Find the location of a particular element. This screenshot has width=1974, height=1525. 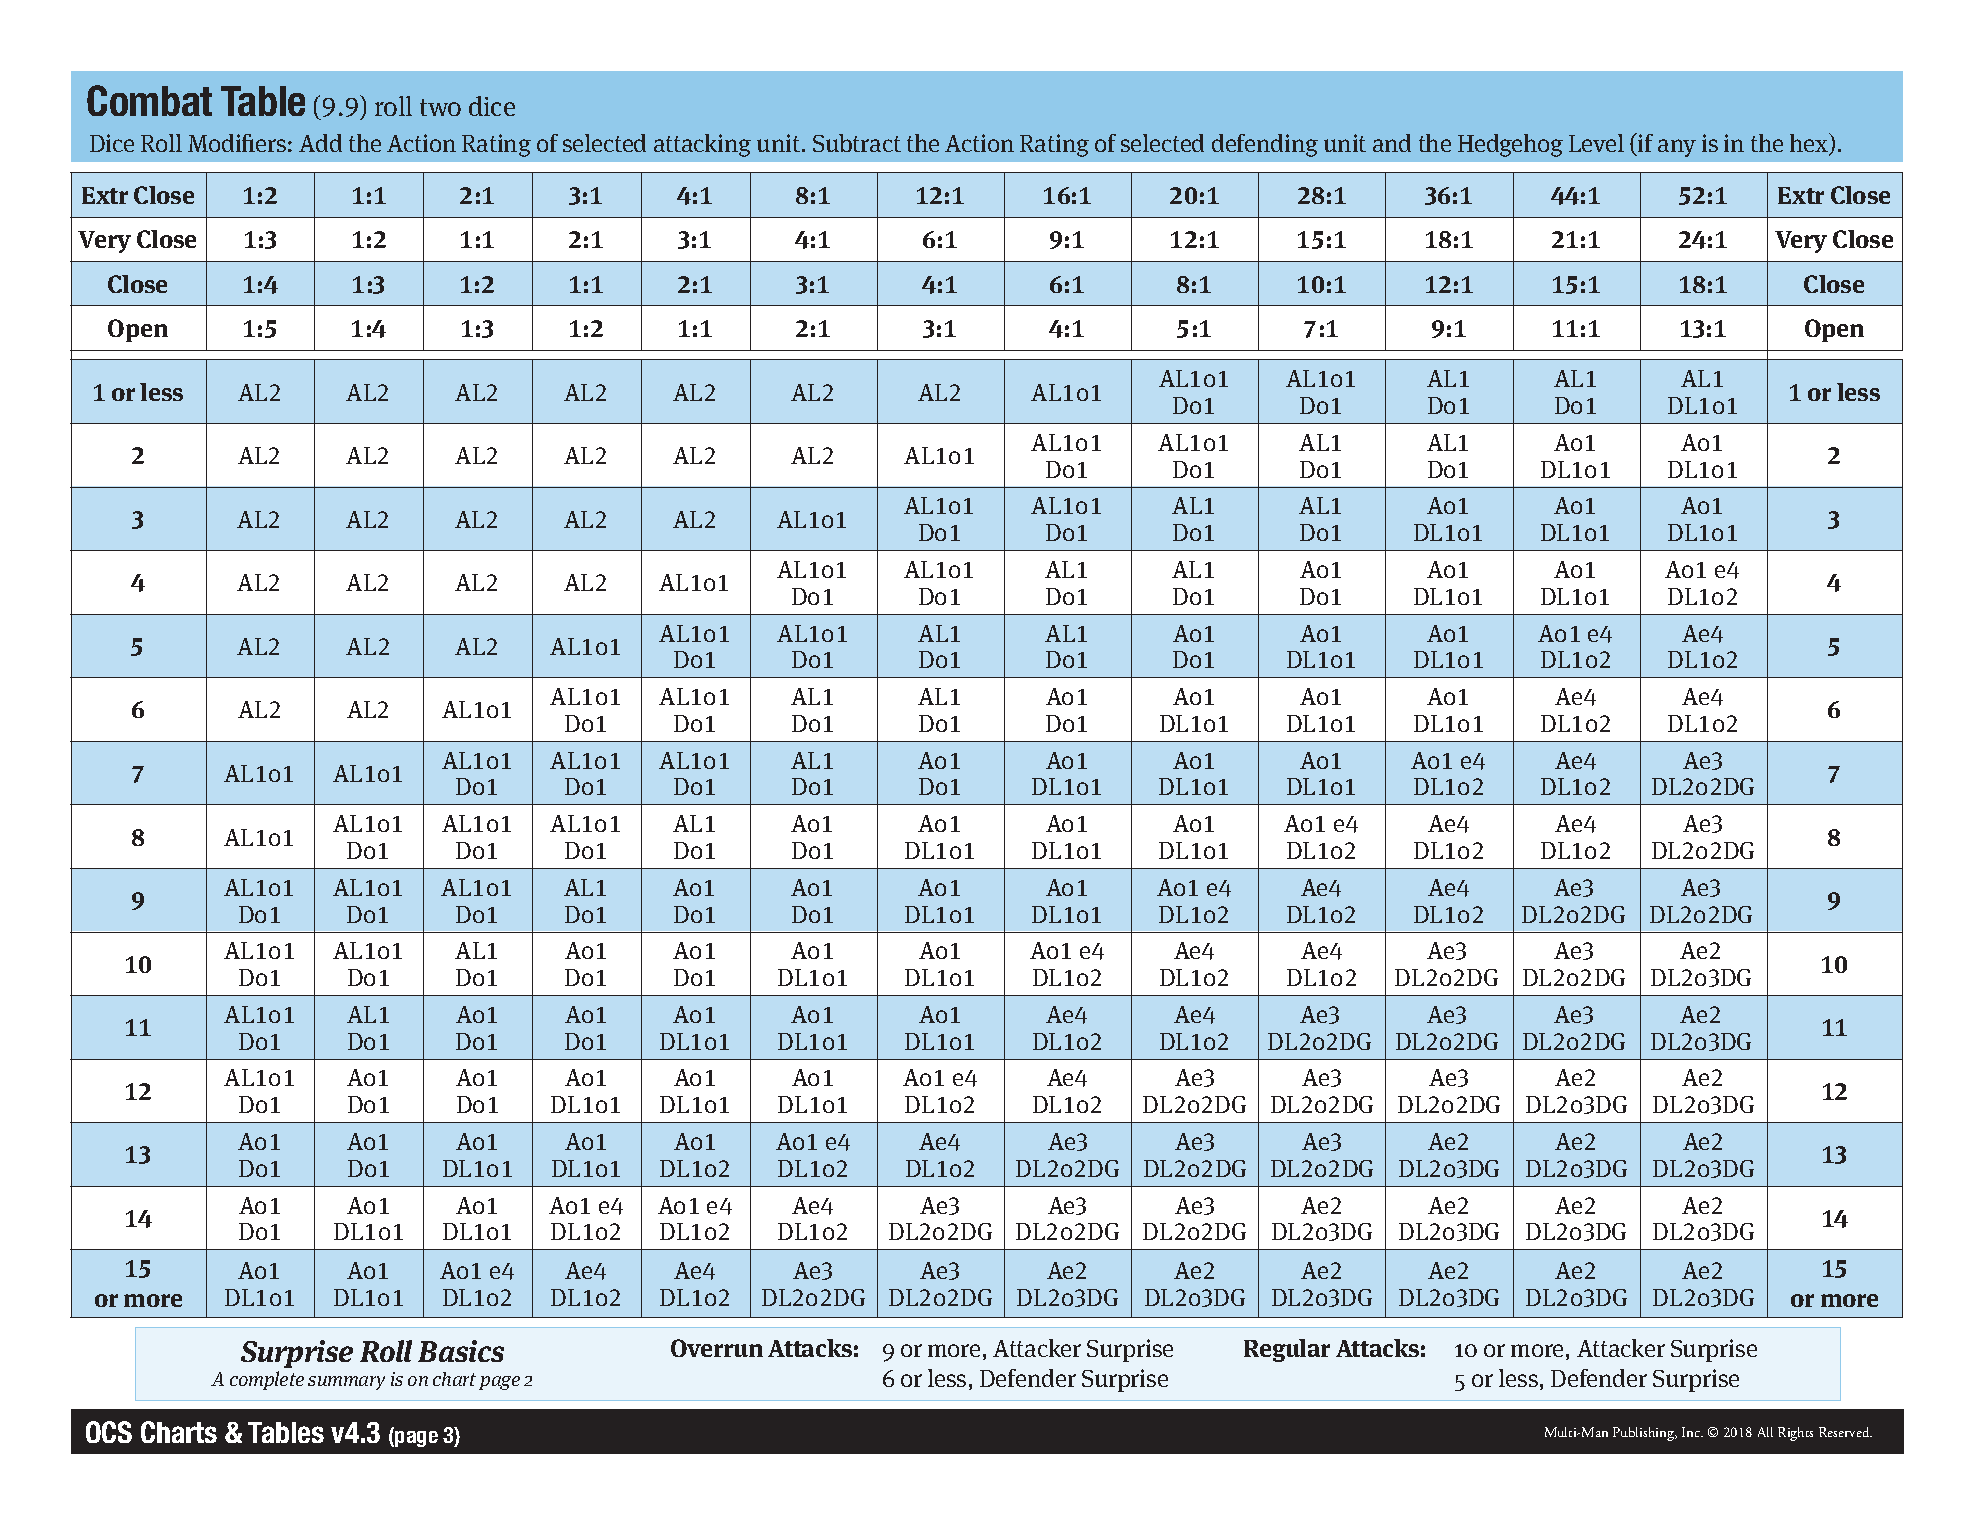

OCS is located at coordinates (109, 1432).
